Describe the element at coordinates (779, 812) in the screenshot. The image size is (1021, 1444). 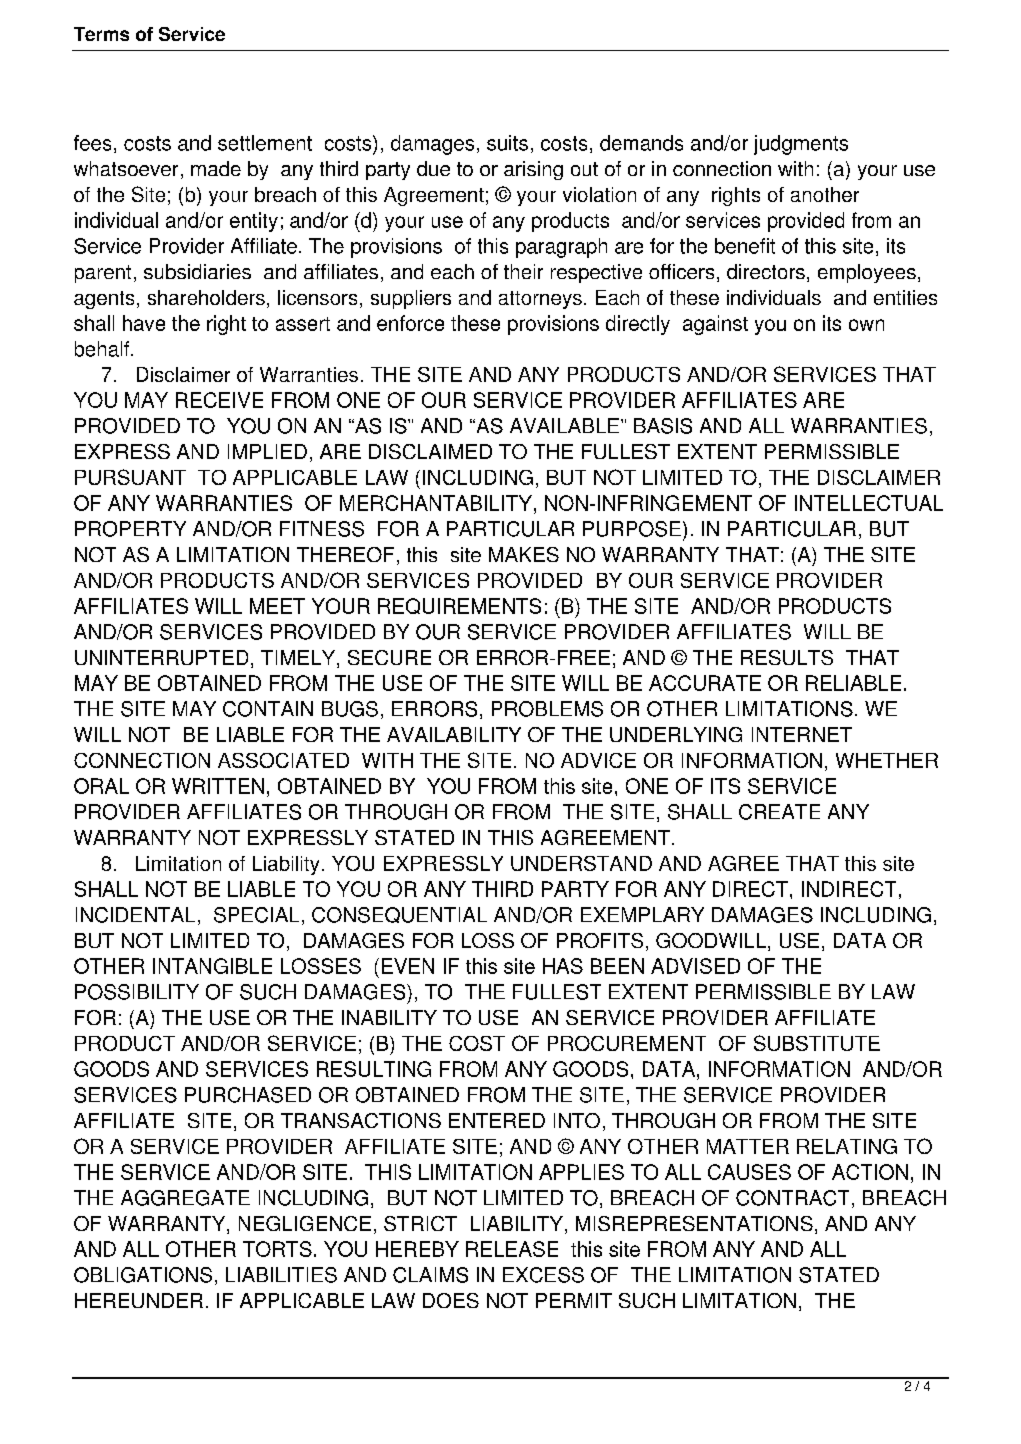
I see `CREATE` at that location.
